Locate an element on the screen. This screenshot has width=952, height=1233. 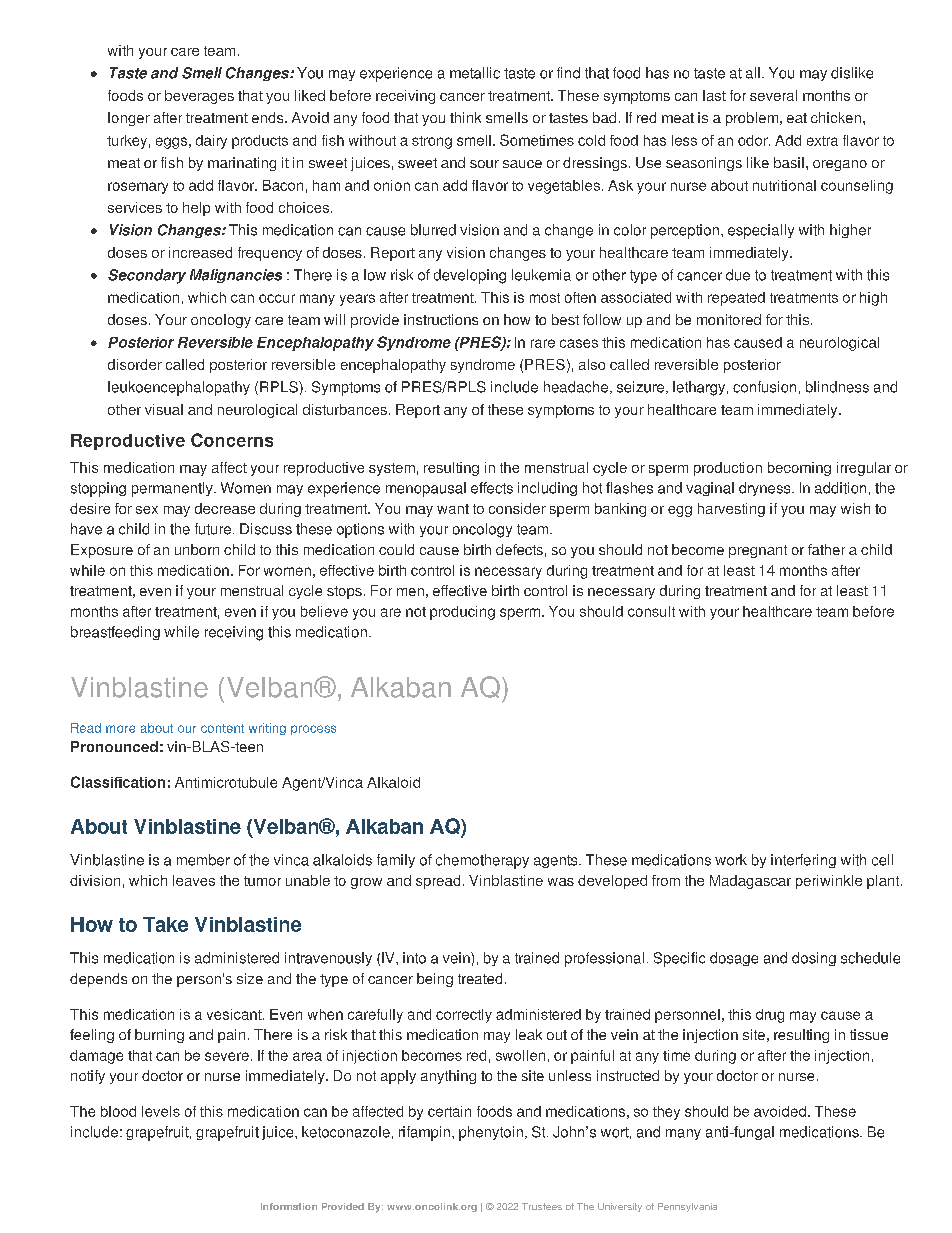
rare is located at coordinates (543, 343).
